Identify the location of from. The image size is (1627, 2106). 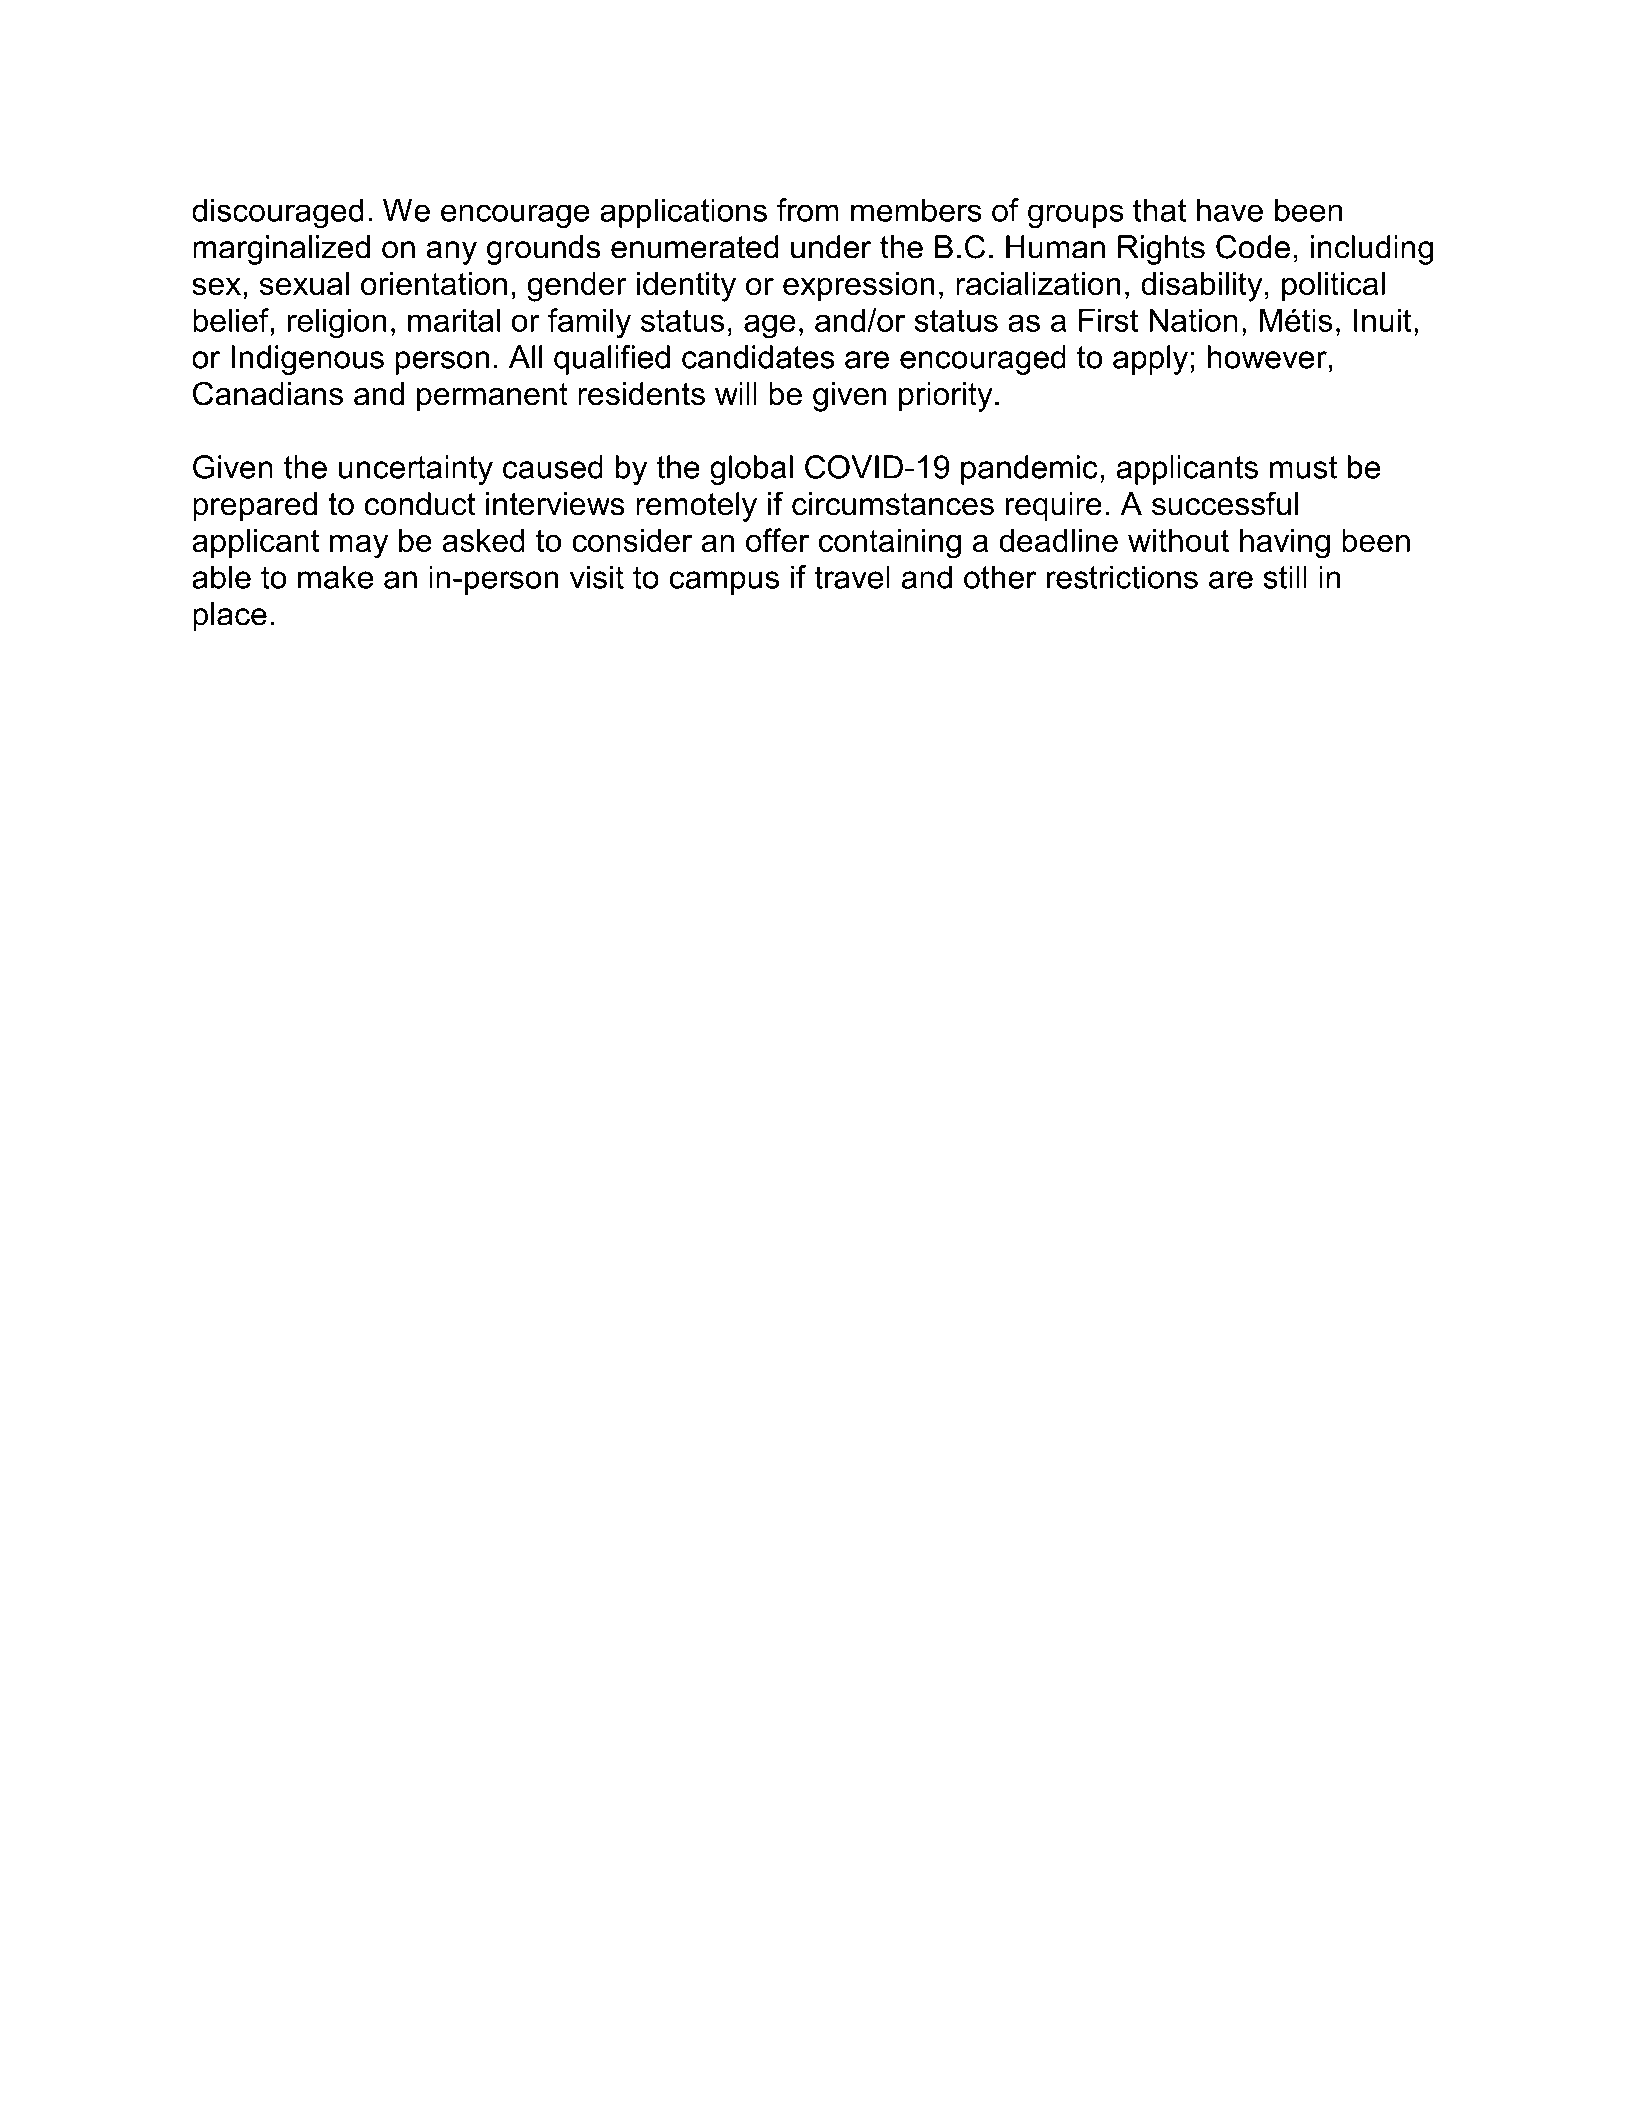
(808, 210).
